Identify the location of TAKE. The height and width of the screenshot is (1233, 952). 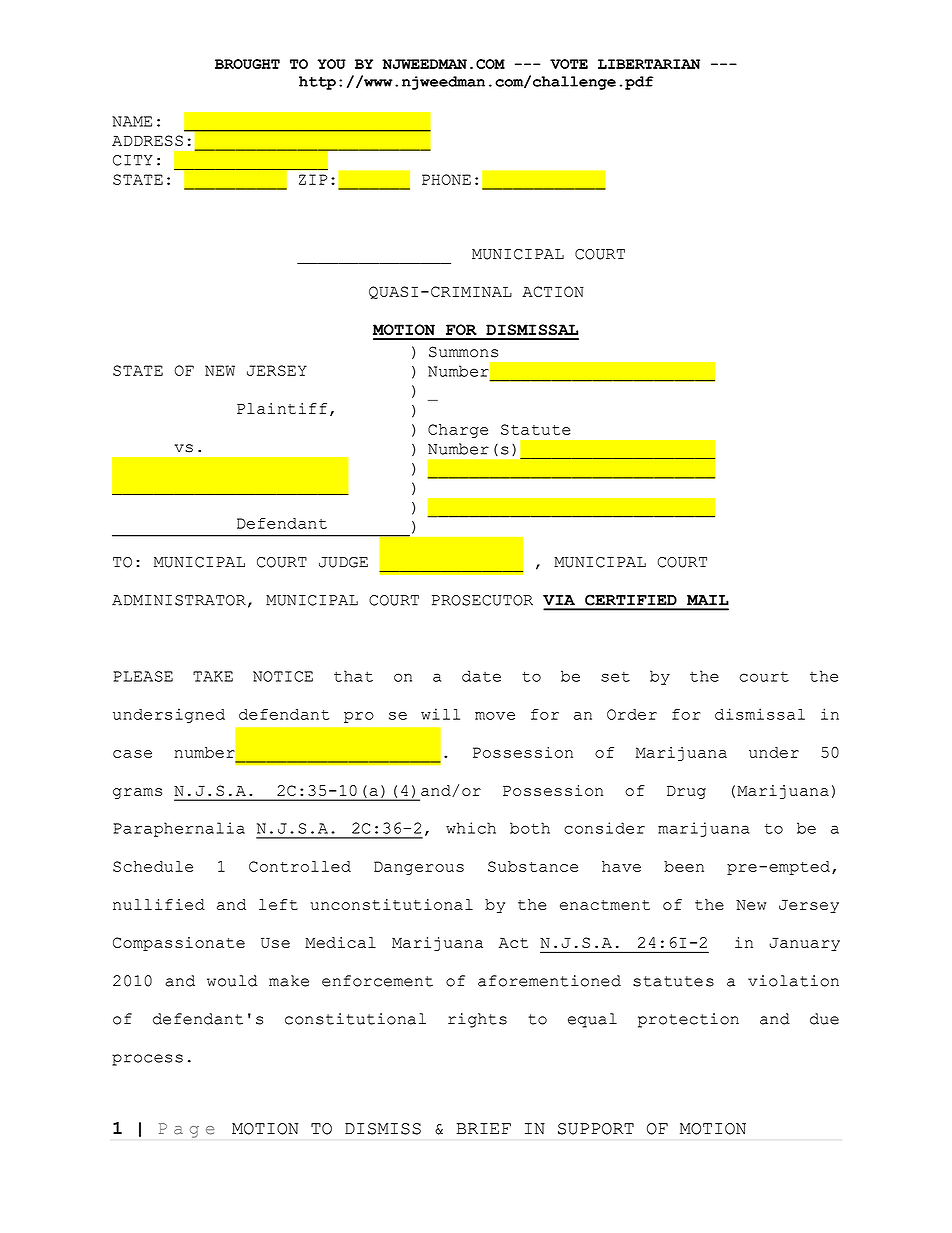
(213, 676).
